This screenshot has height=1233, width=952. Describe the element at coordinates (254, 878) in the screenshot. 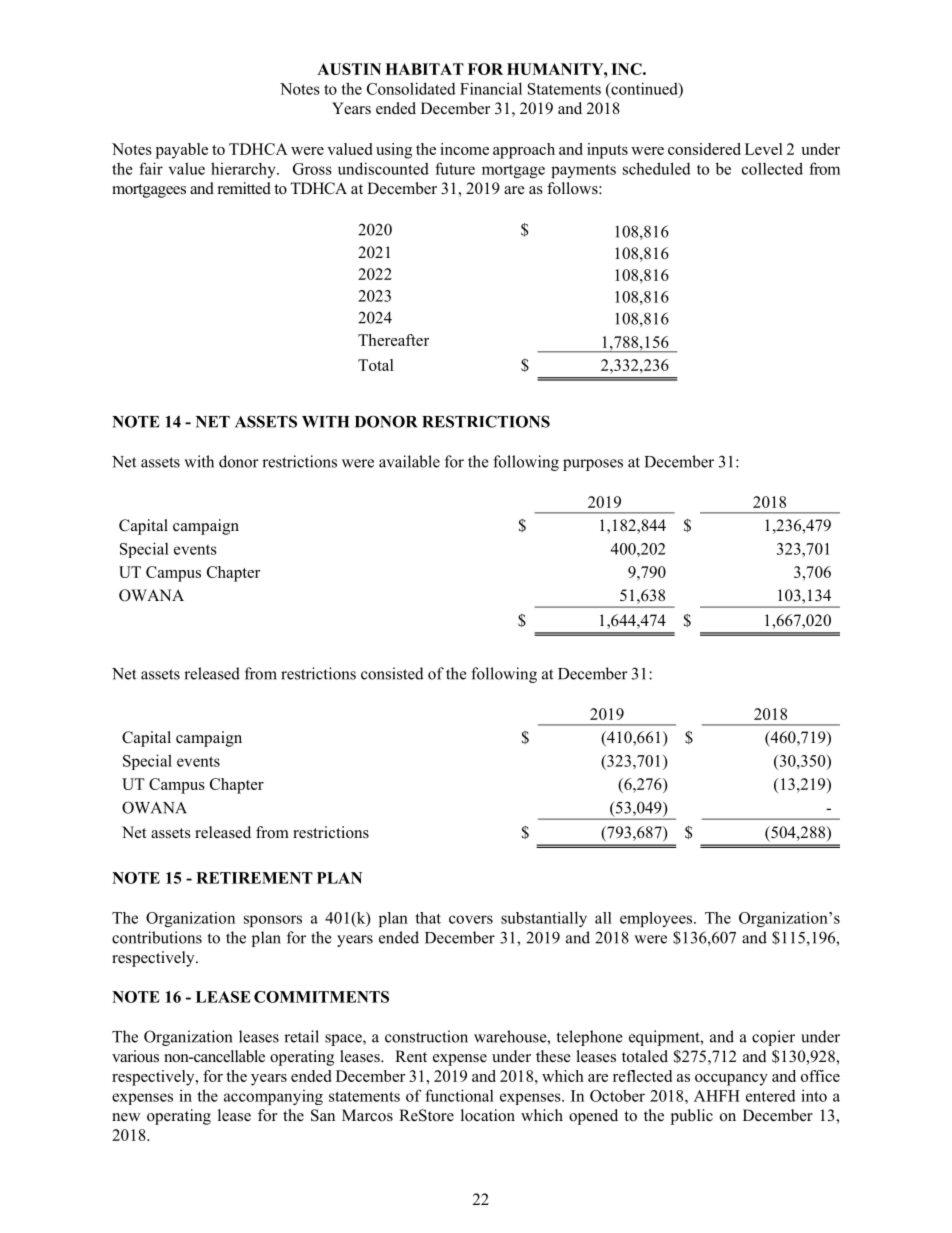

I see `RETIREMENT` at that location.
